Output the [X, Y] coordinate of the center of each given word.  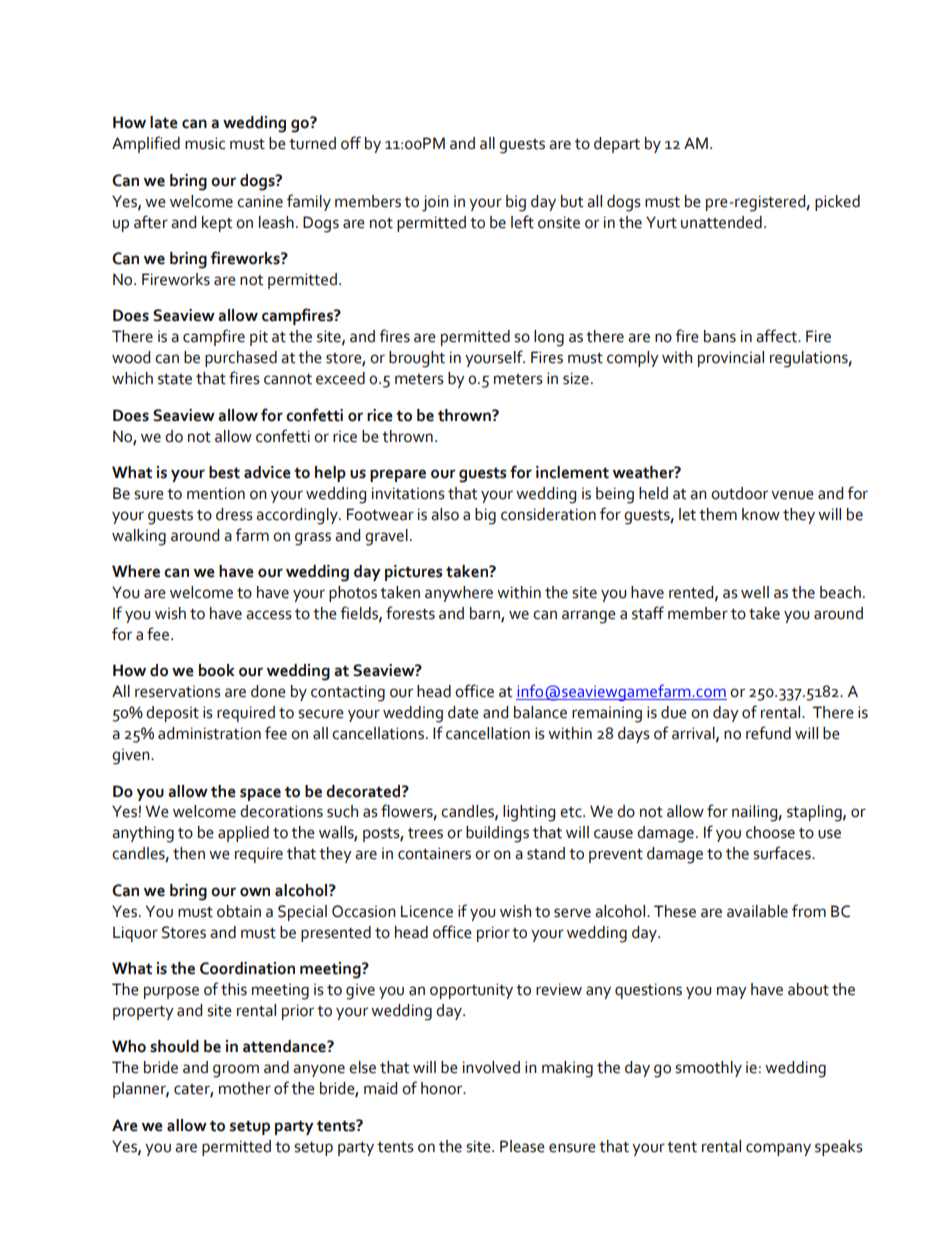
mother [245, 1088]
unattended [721, 222]
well [755, 592]
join [435, 203]
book [217, 670]
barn [486, 614]
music [205, 143]
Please [522, 1146]
